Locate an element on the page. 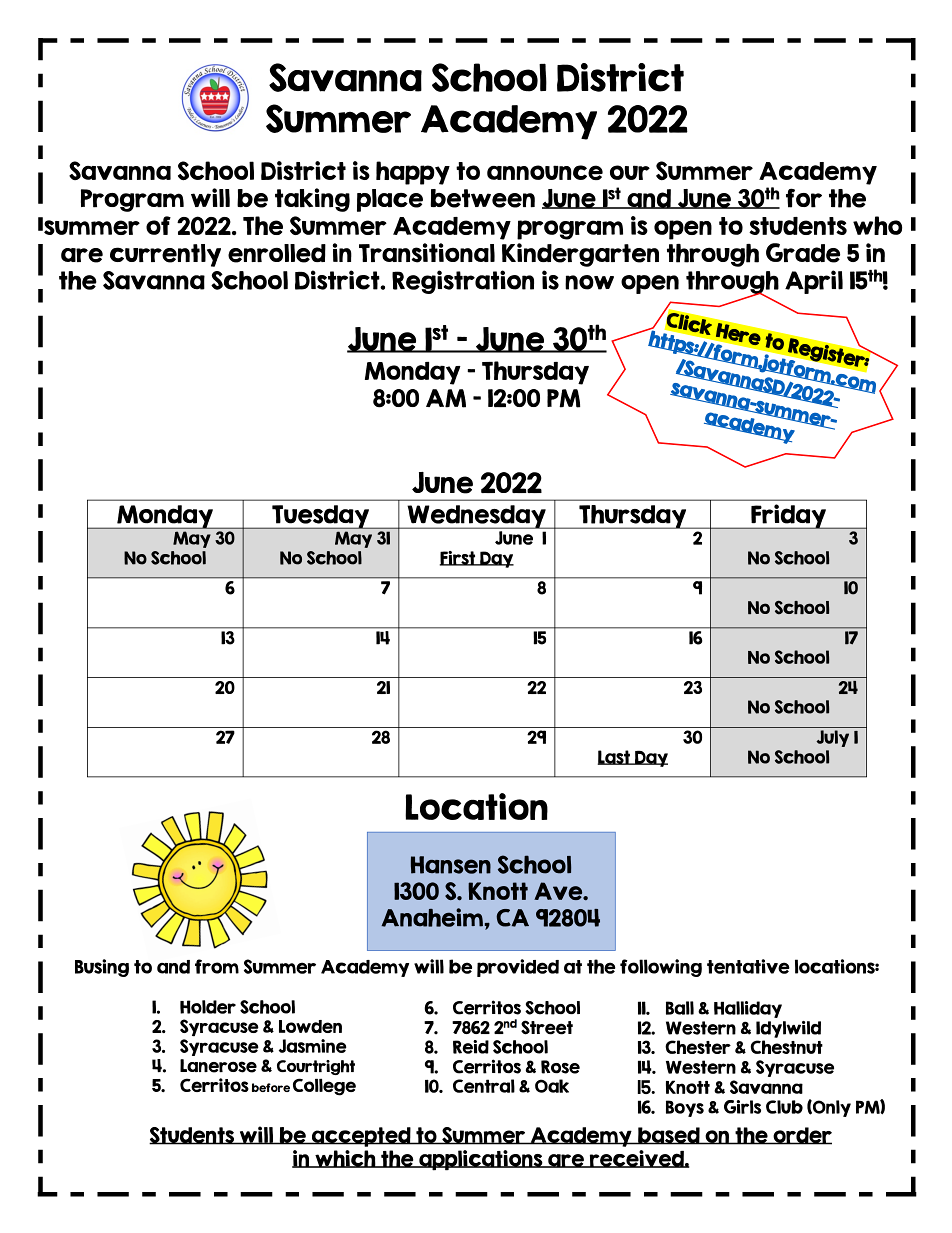  Grade is located at coordinates (803, 253).
